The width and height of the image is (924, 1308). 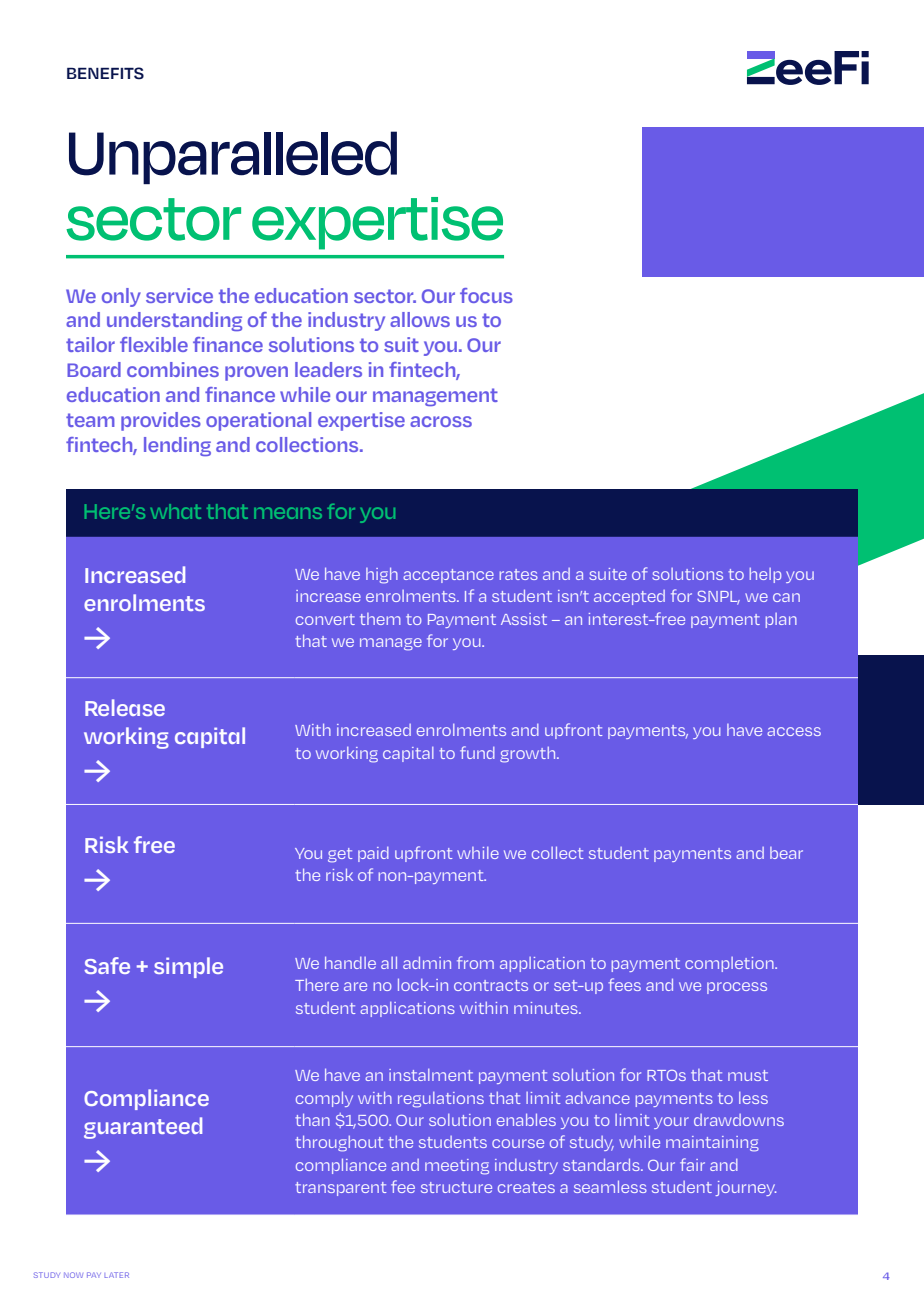 I want to click on simple, so click(x=188, y=967).
